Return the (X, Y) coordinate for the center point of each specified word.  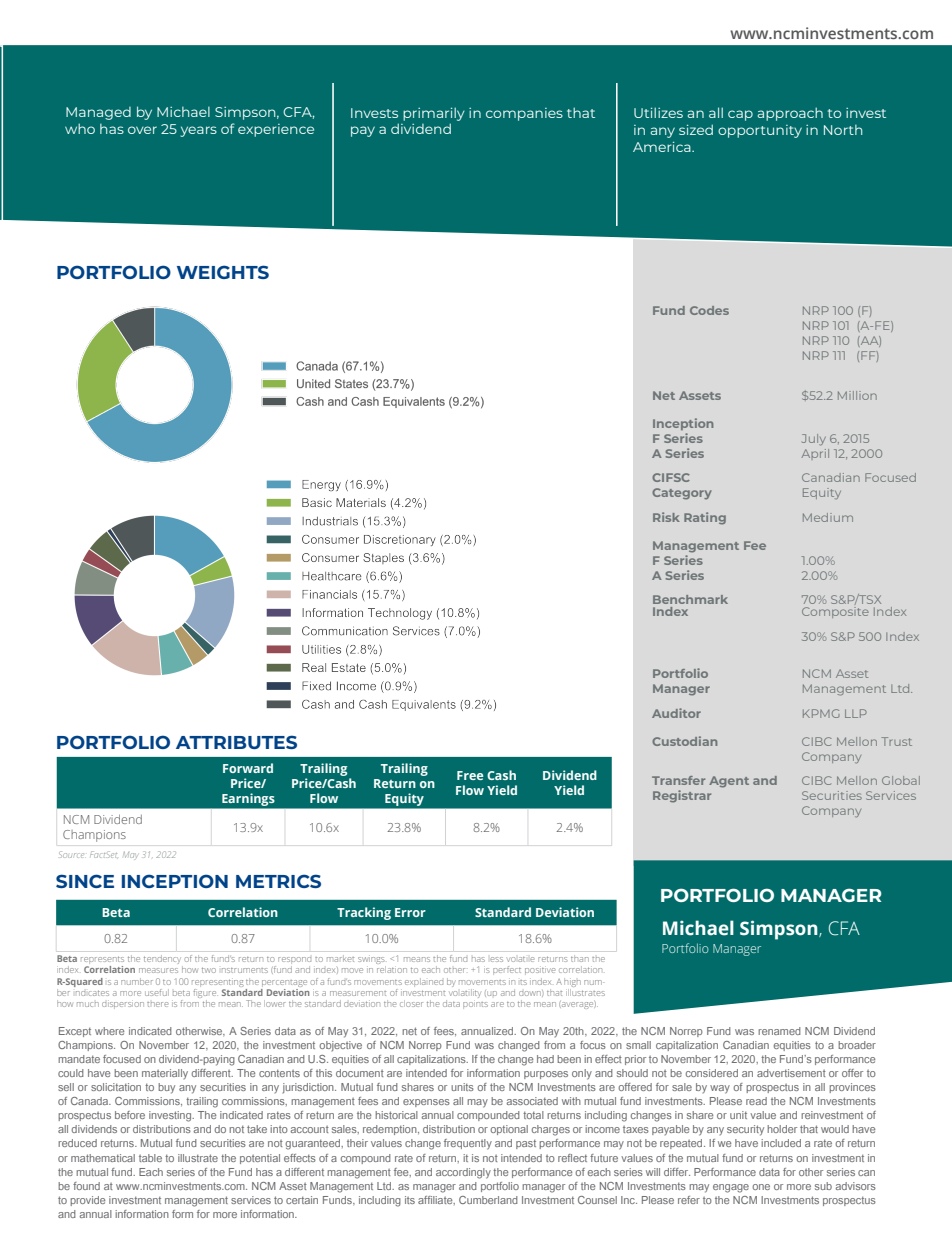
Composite (835, 612)
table (150, 1158)
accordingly (463, 1173)
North (843, 130)
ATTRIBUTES (236, 742)
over (142, 130)
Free (470, 775)
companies (524, 114)
